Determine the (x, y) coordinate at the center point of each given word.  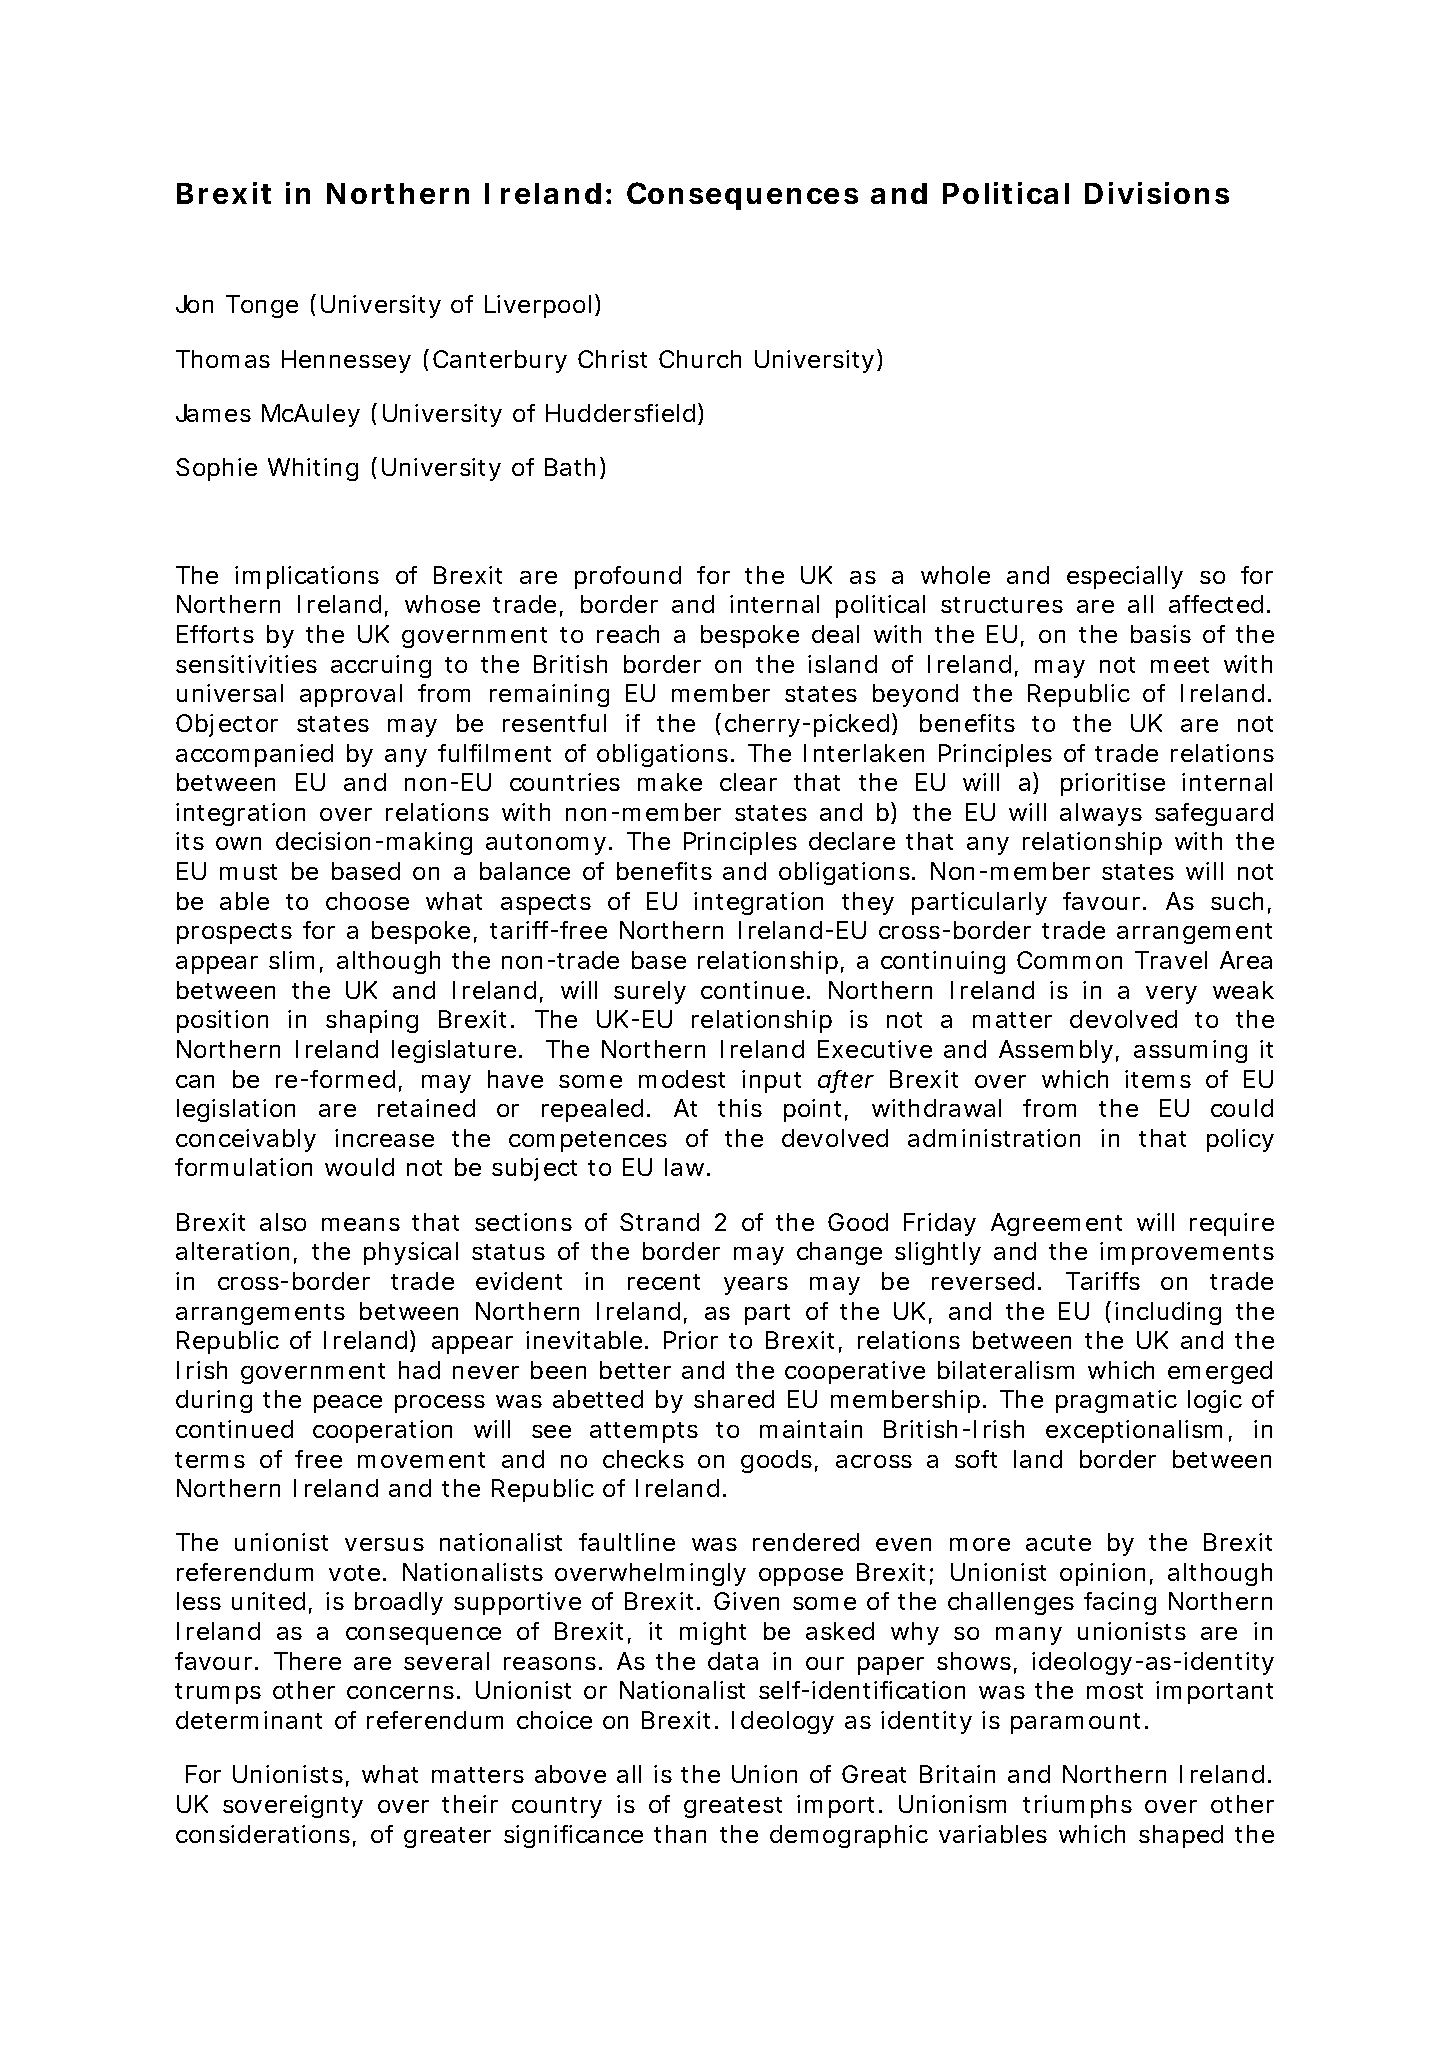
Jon (194, 304)
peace (348, 1404)
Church (700, 359)
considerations (263, 1834)
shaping (372, 1021)
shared (734, 1399)
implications (307, 577)
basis (1161, 634)
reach (628, 634)
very (1171, 995)
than (680, 1834)
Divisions (1157, 193)
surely (650, 992)
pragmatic (1116, 1401)
